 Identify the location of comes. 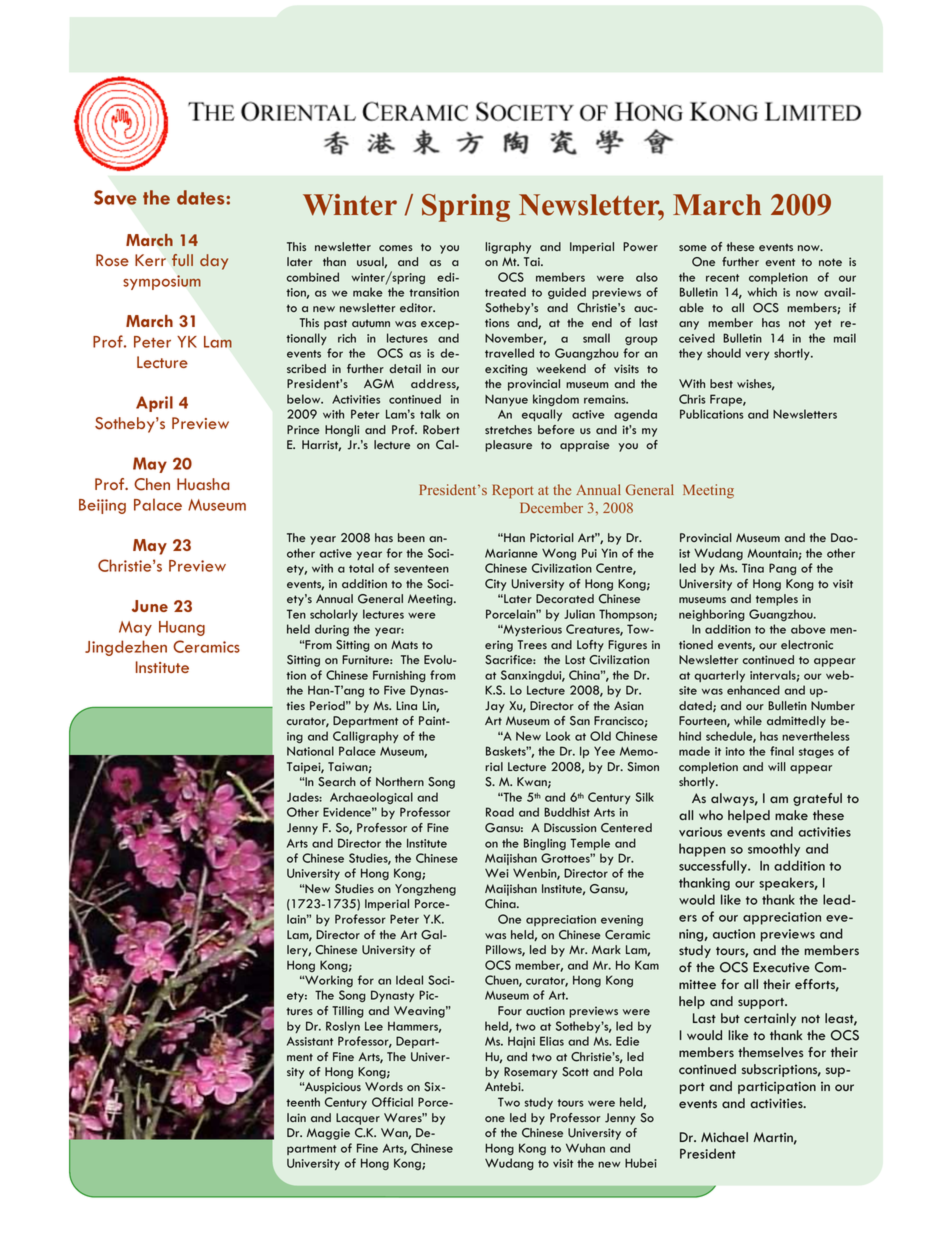
(396, 248).
